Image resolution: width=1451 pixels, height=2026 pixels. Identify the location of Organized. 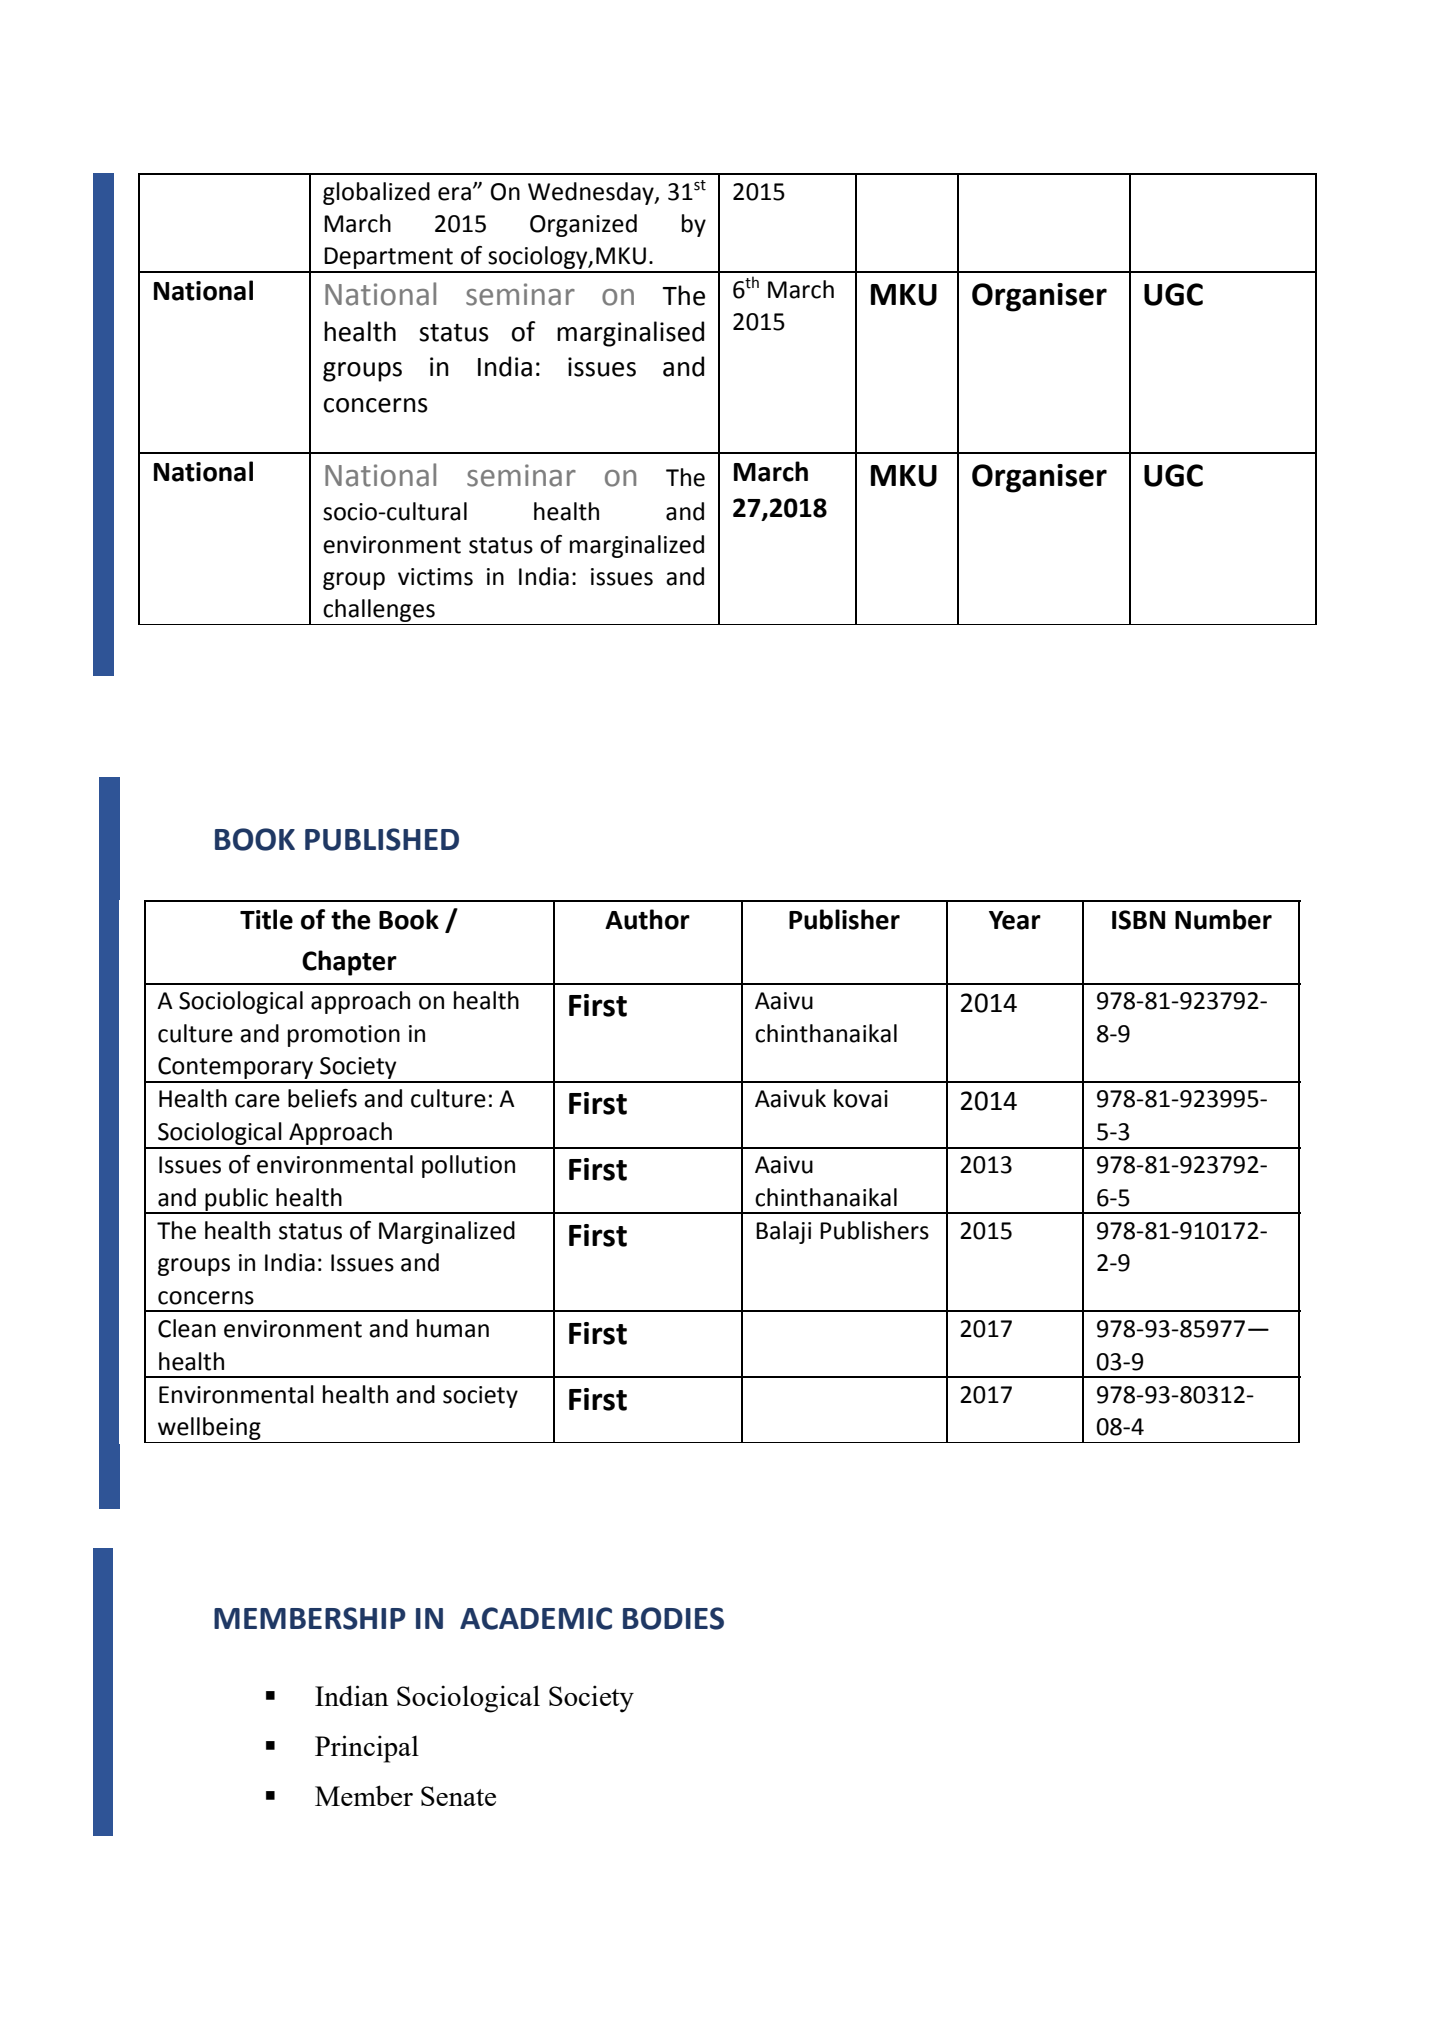
(583, 225).
